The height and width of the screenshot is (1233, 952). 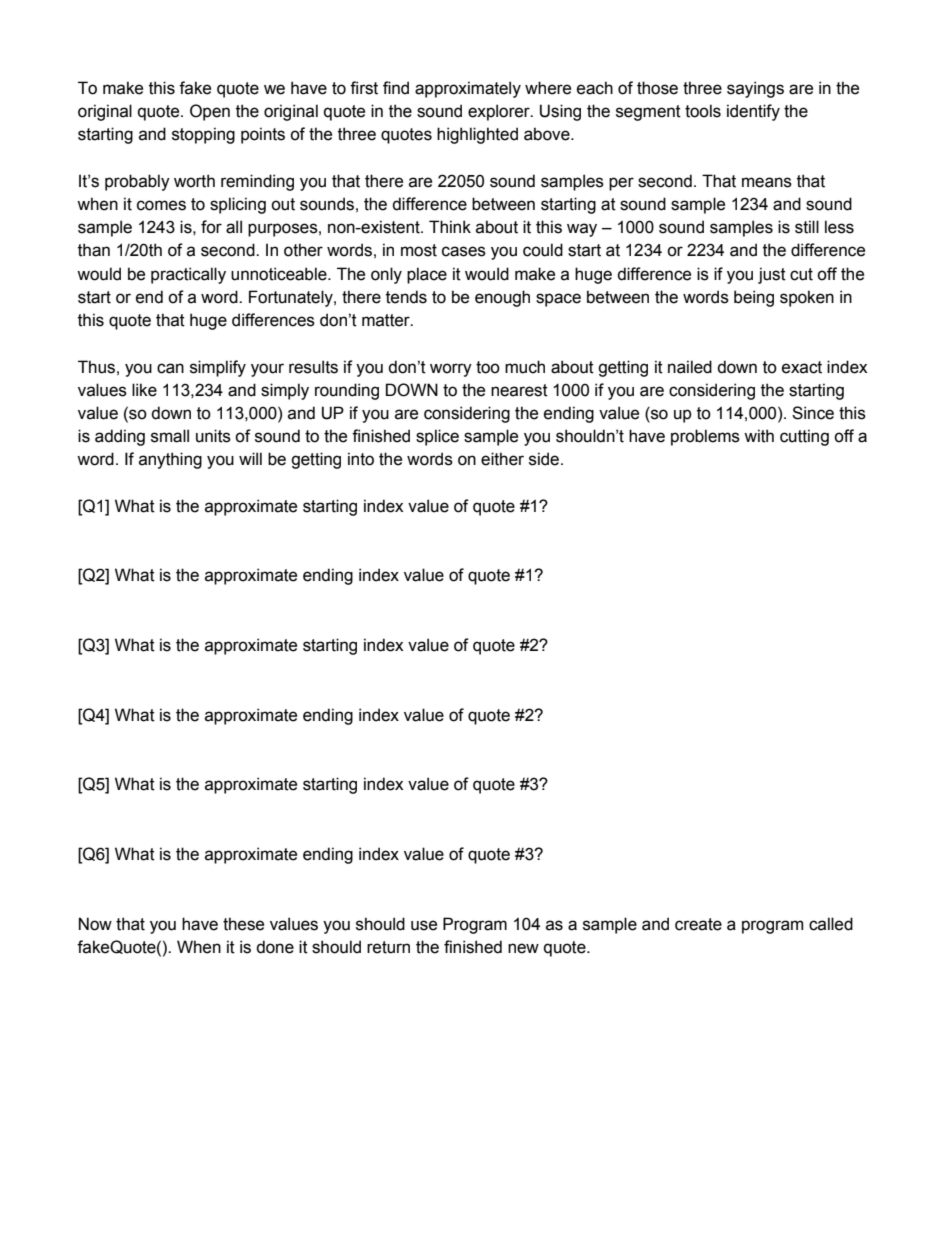 What do you see at coordinates (424, 925) in the screenshot?
I see `use` at bounding box center [424, 925].
